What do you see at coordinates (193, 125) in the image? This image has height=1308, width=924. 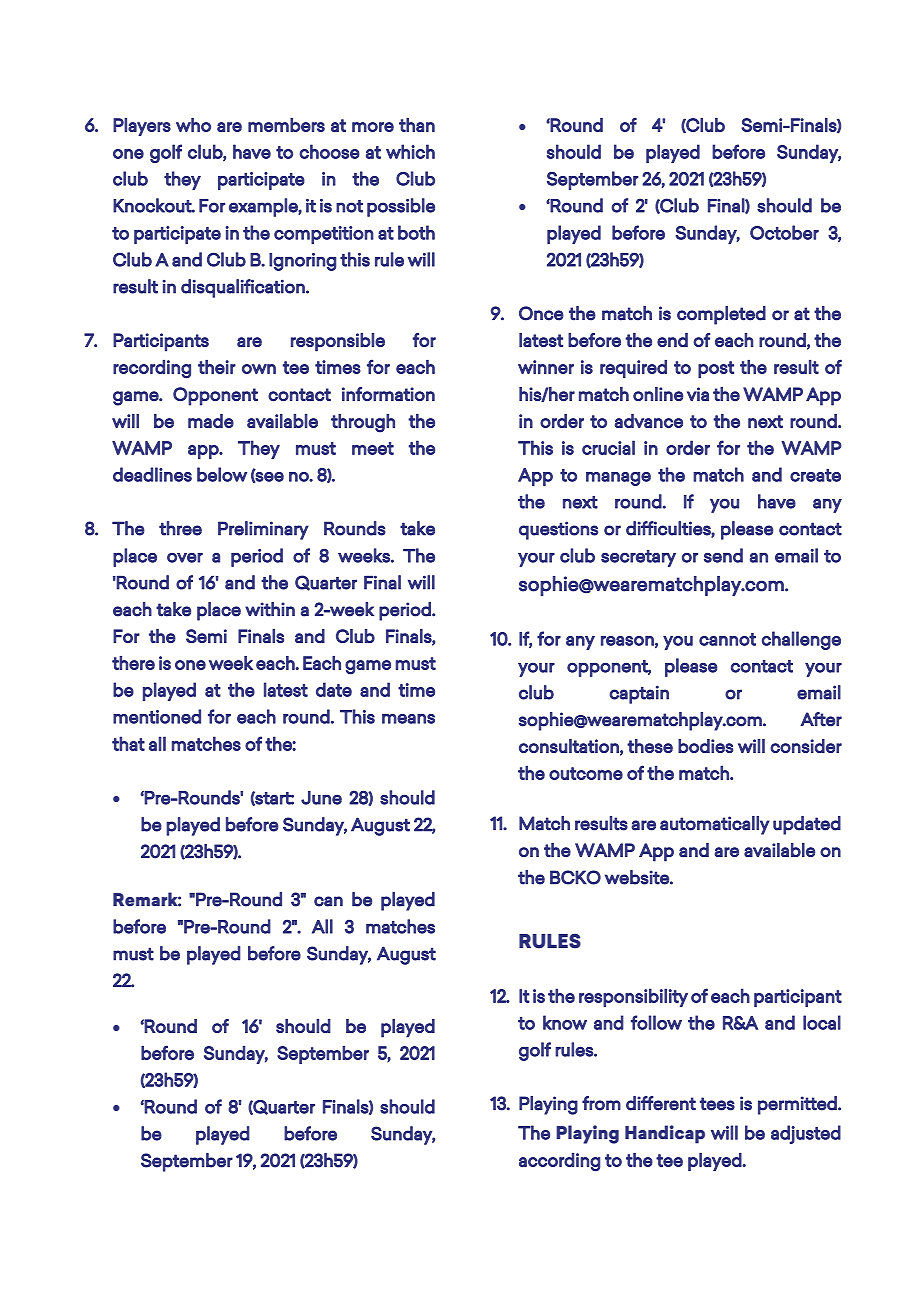 I see `who` at bounding box center [193, 125].
